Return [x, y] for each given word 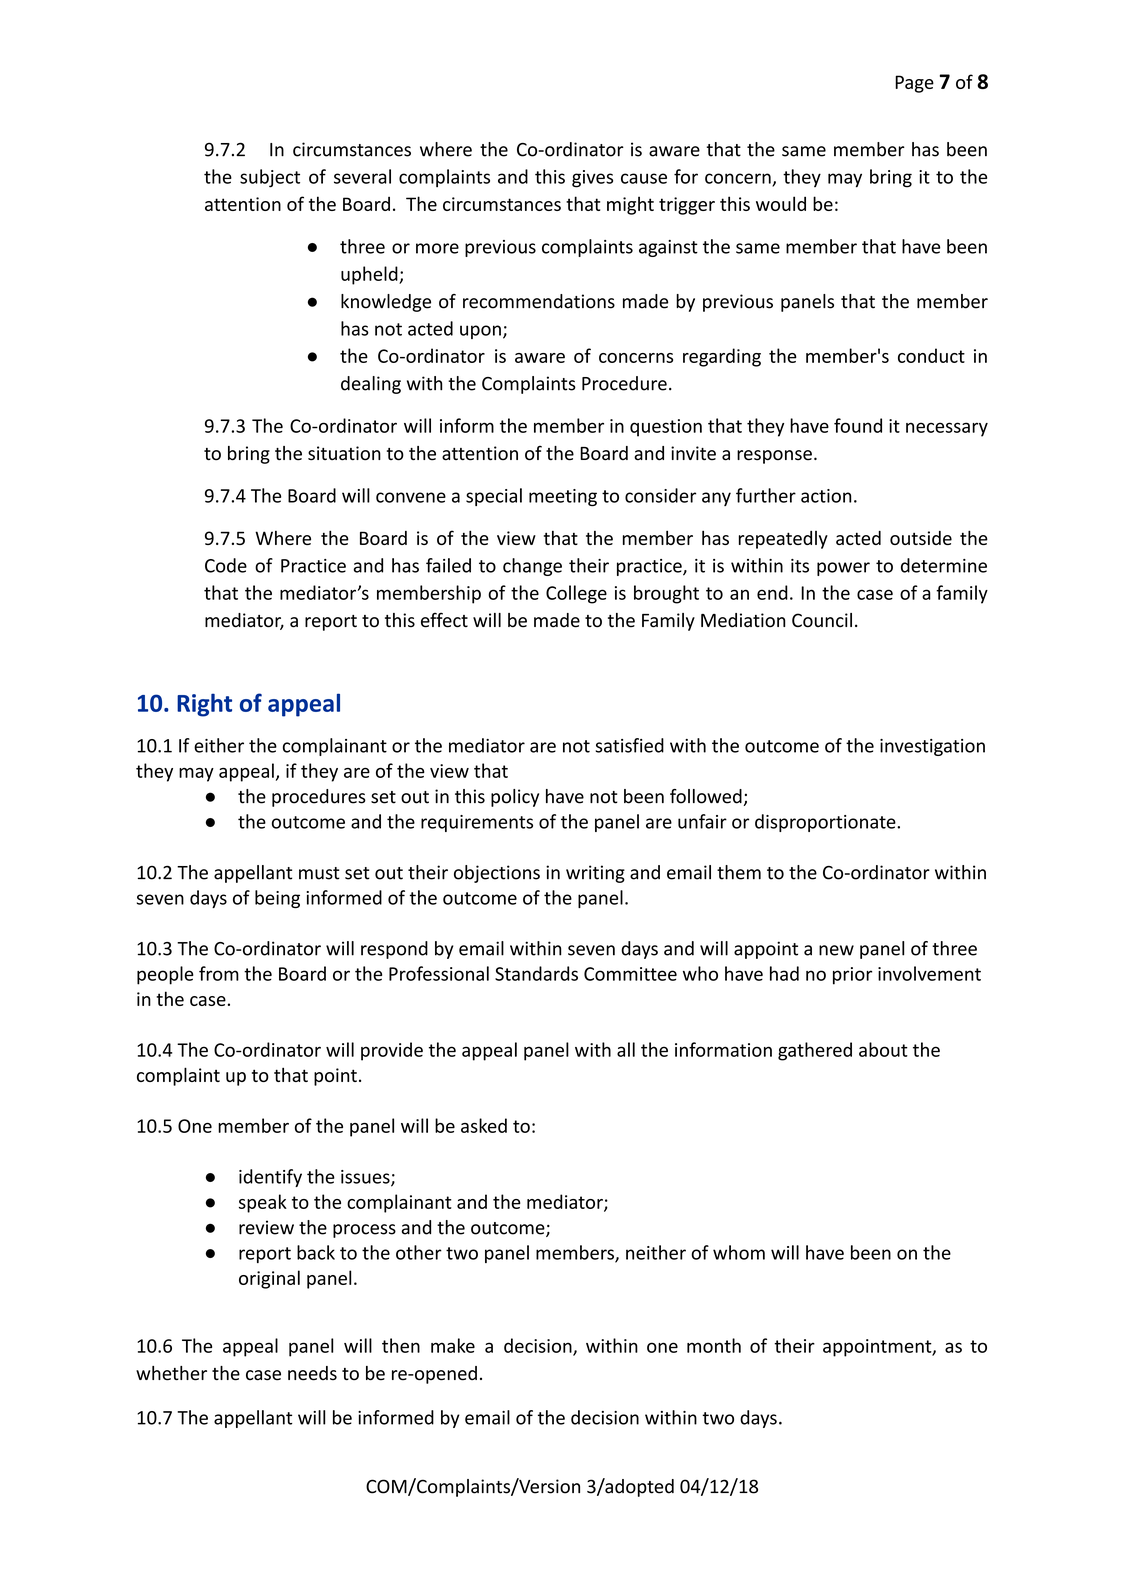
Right [204, 705]
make [453, 1345]
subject [270, 178]
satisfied [630, 745]
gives [592, 179]
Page [914, 84]
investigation [932, 747]
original [269, 1279]
